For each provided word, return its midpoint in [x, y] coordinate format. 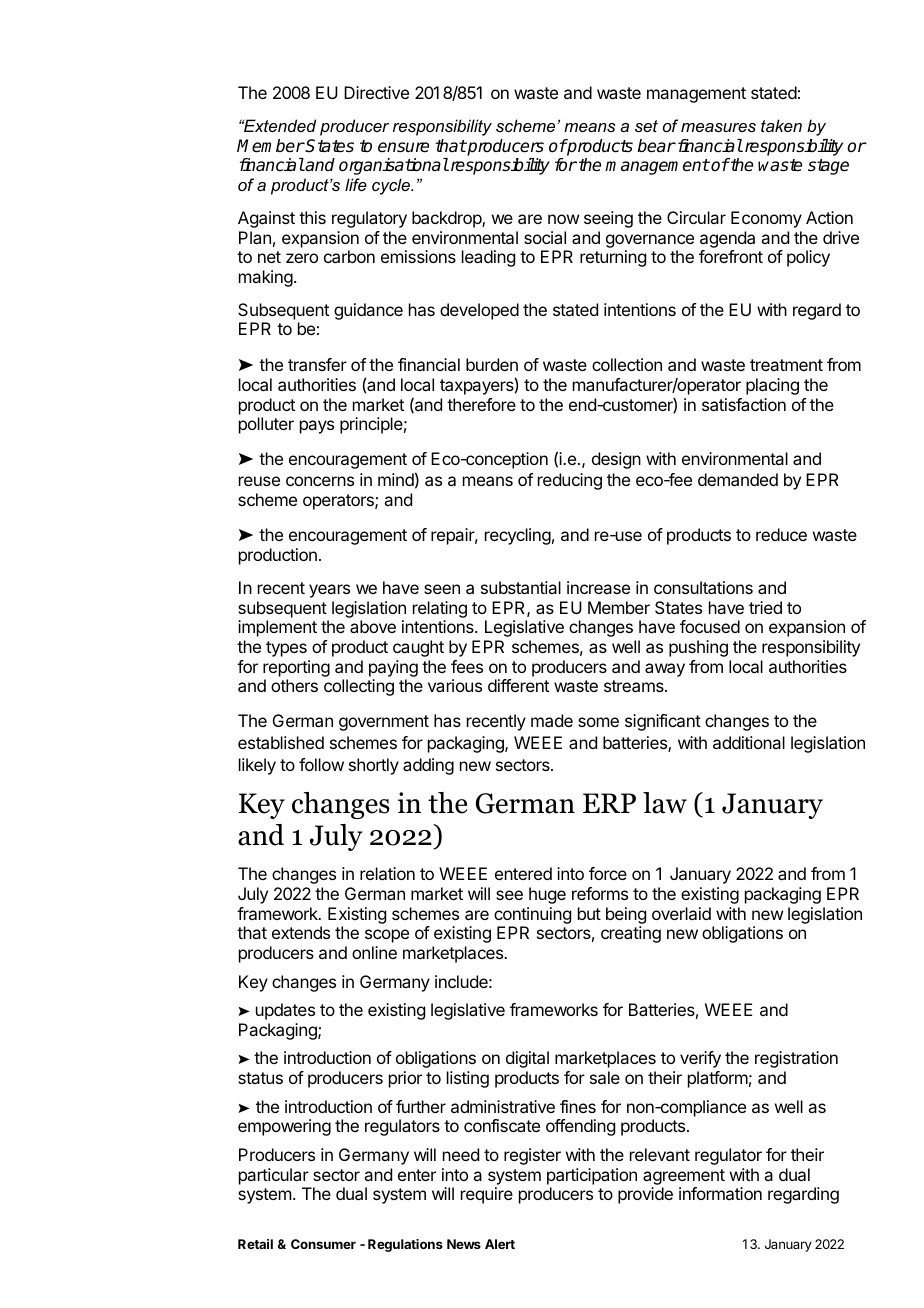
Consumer [323, 1244]
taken [781, 125]
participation [592, 1176]
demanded [738, 479]
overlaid [681, 913]
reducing [570, 481]
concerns [320, 481]
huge [547, 895]
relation [387, 873]
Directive [376, 92]
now [563, 219]
